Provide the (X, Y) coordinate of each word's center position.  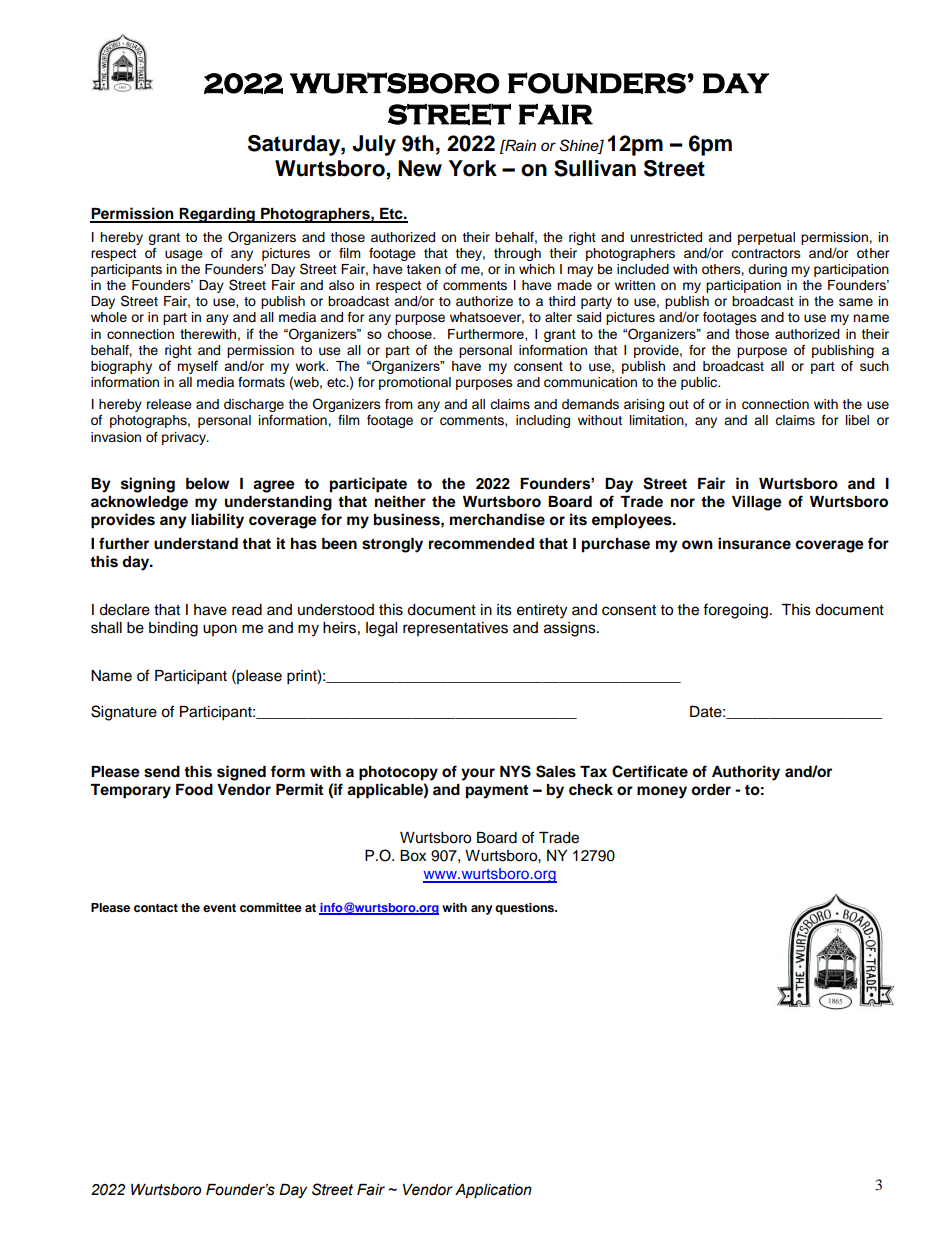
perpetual (766, 238)
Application (493, 1191)
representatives (455, 629)
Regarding (217, 215)
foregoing (735, 611)
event (219, 908)
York (473, 168)
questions (526, 909)
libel (857, 420)
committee (271, 907)
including (543, 421)
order (711, 790)
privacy (185, 438)
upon (220, 630)
